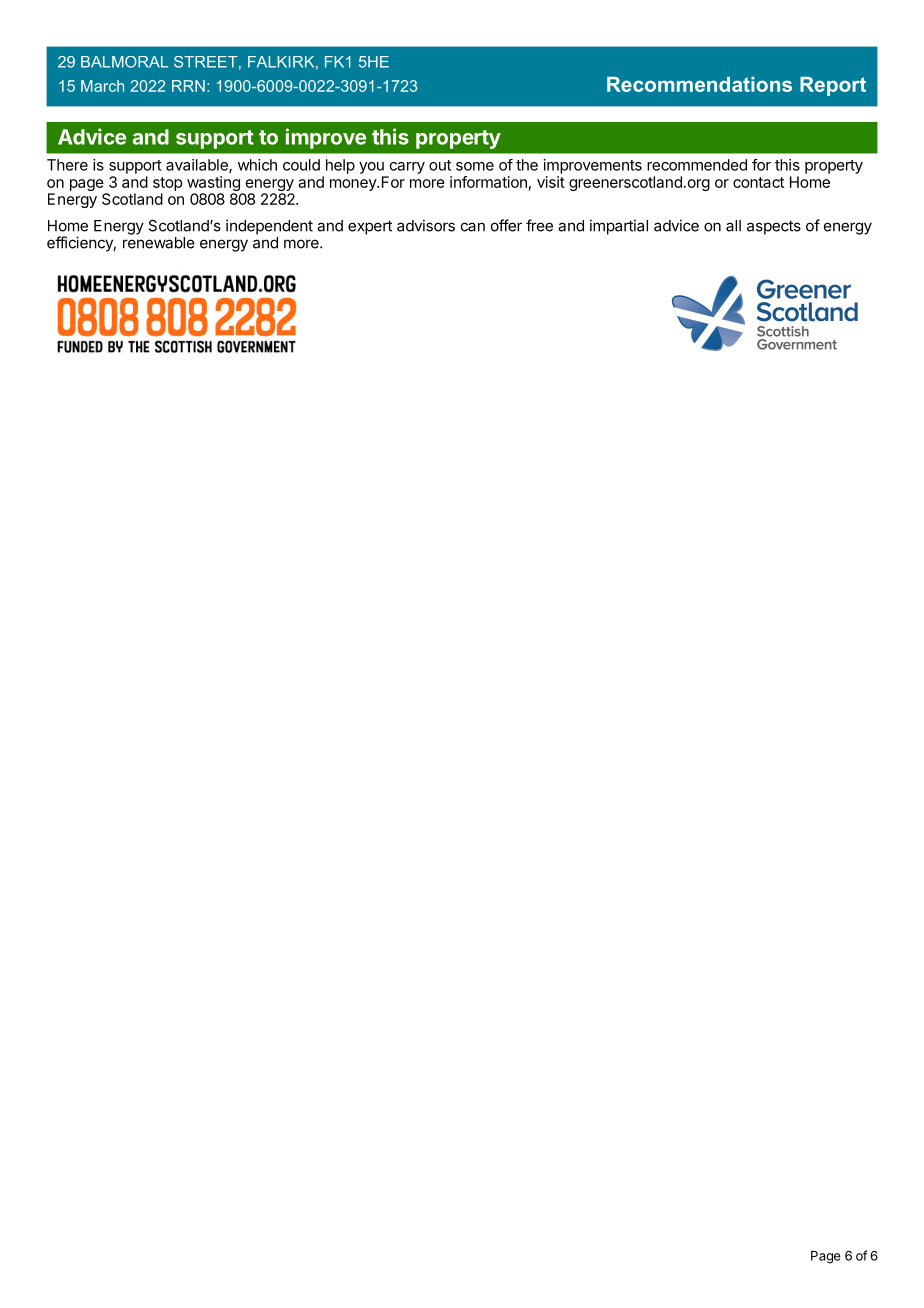  I want to click on available, so click(198, 166).
